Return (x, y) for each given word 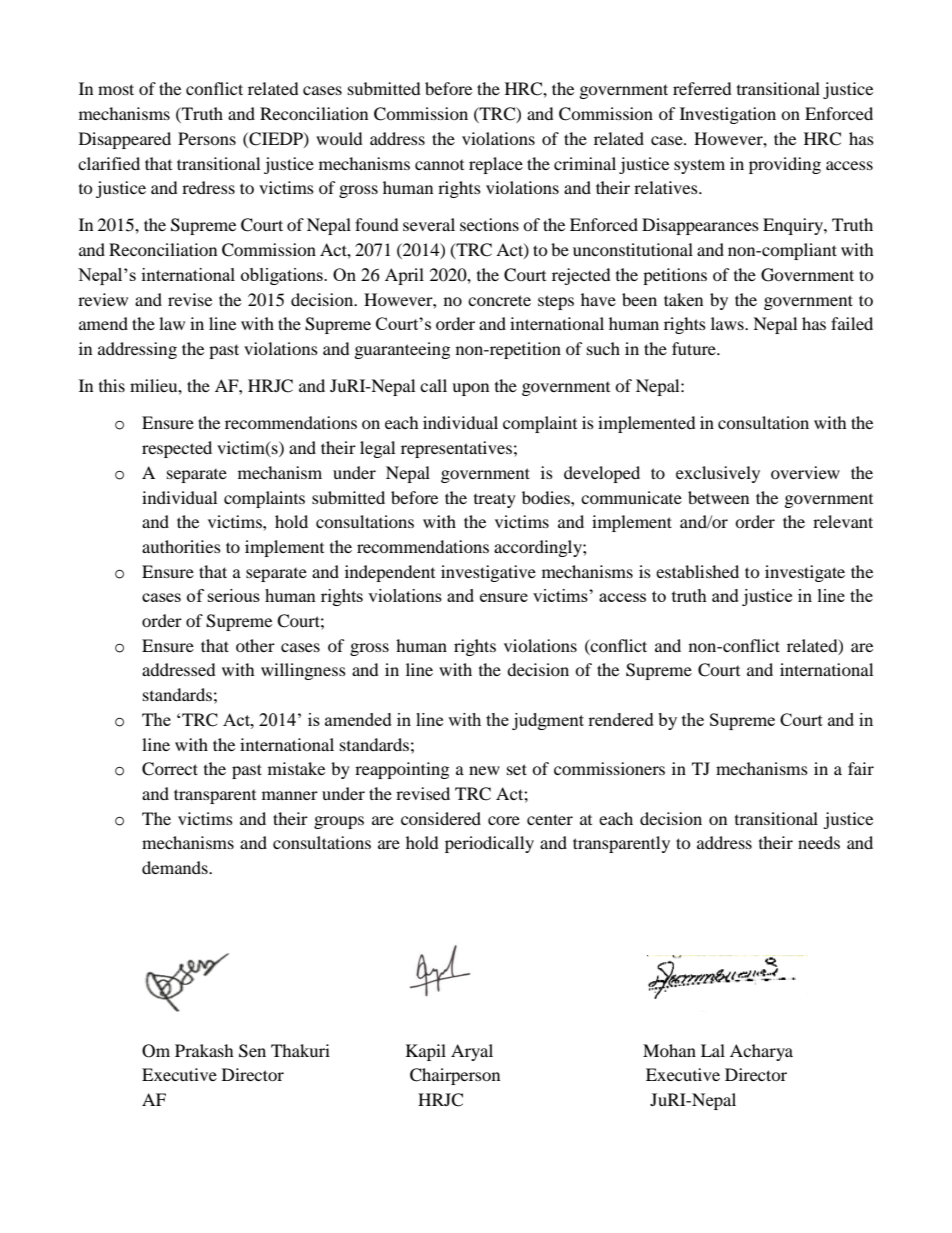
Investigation (728, 115)
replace (496, 165)
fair (861, 768)
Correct (170, 769)
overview (805, 472)
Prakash (204, 1050)
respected (177, 449)
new (484, 770)
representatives (456, 449)
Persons (207, 138)
